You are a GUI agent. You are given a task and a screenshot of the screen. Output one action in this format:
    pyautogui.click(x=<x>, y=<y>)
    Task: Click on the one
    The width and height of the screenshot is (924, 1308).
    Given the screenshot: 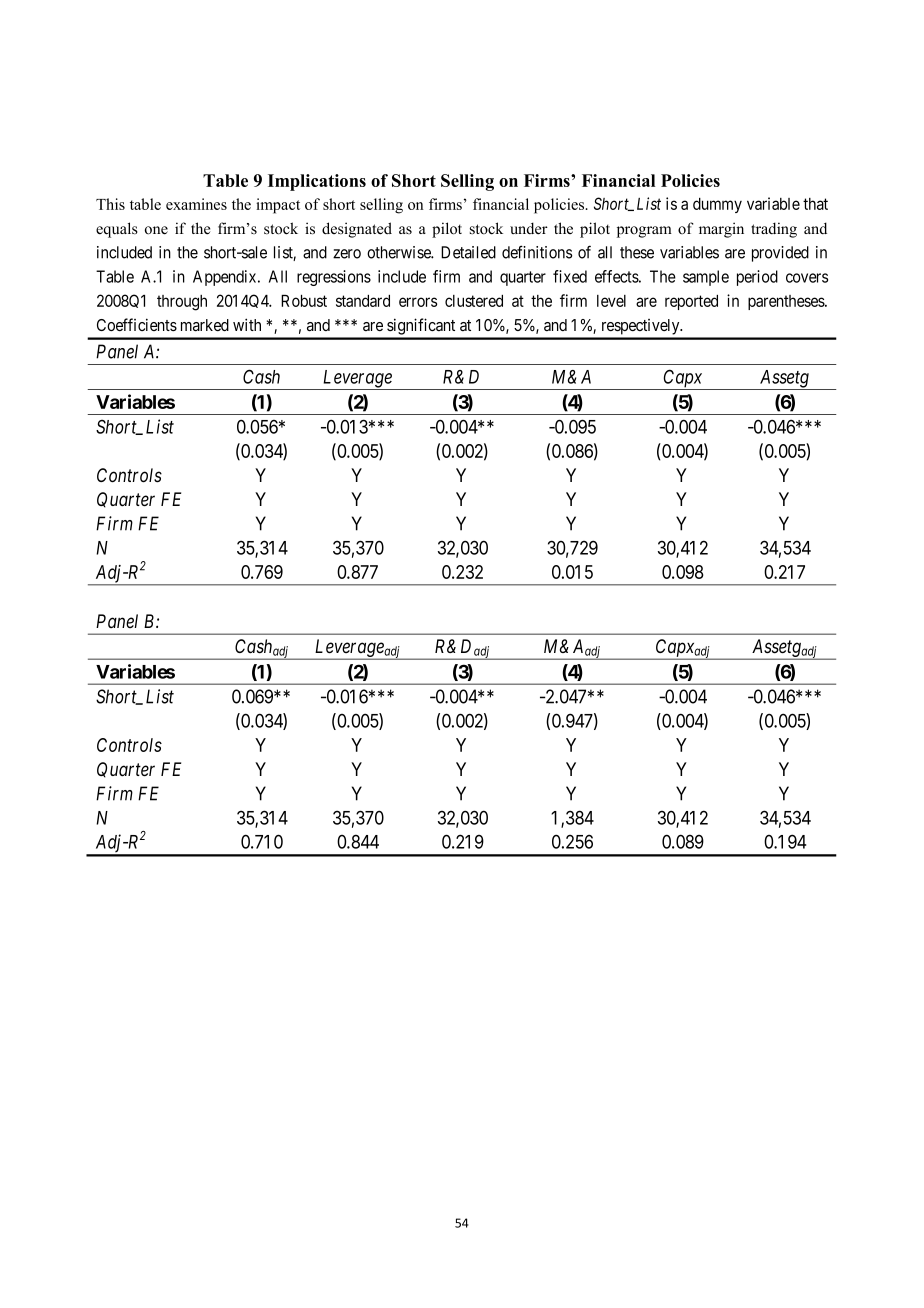 What is the action you would take?
    pyautogui.click(x=156, y=230)
